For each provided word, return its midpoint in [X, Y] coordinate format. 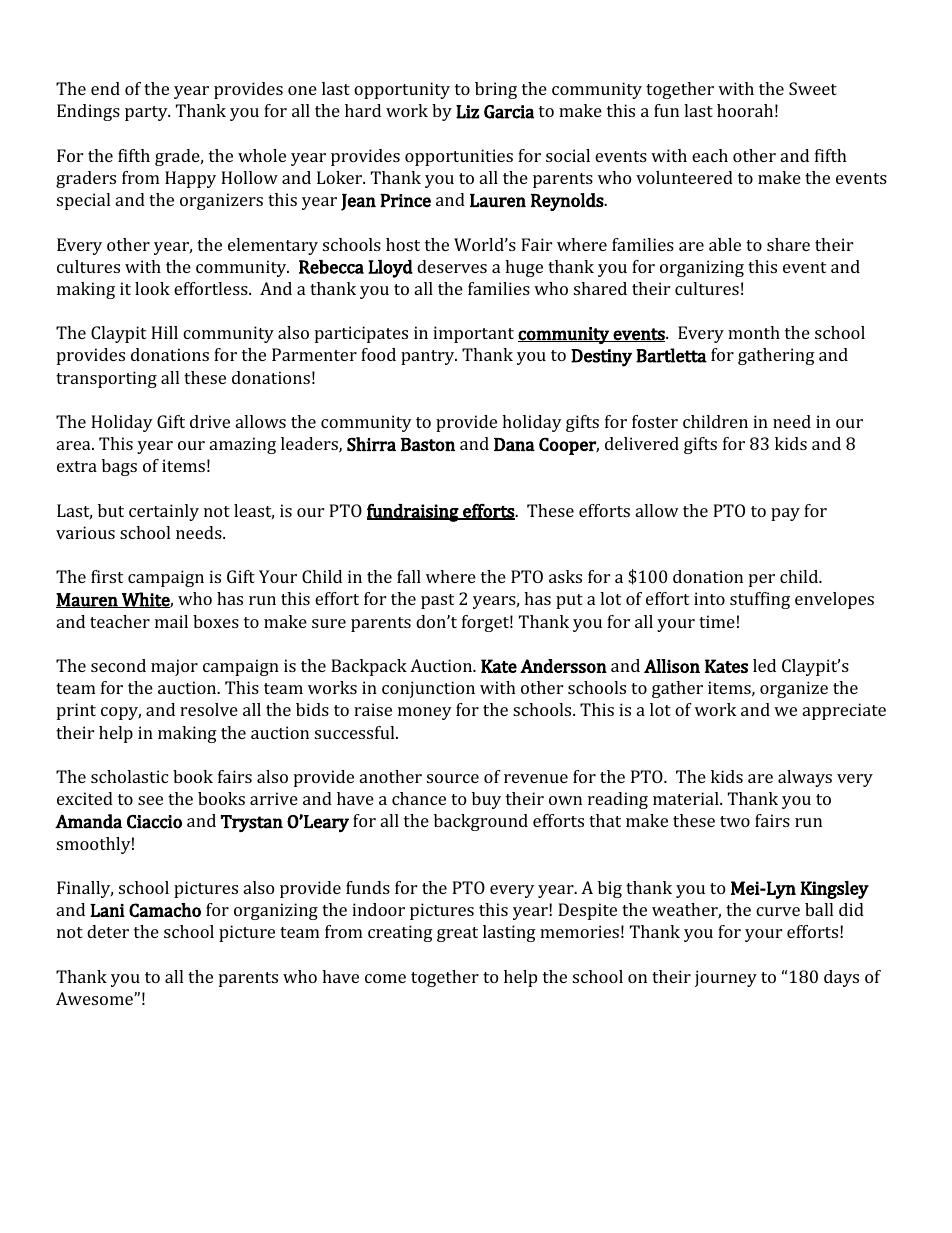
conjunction [428, 689]
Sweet [813, 88]
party [147, 113]
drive [210, 421]
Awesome [95, 998]
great [457, 934]
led [764, 665]
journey [726, 978]
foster [655, 421]
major [174, 667]
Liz [467, 112]
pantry [428, 357]
